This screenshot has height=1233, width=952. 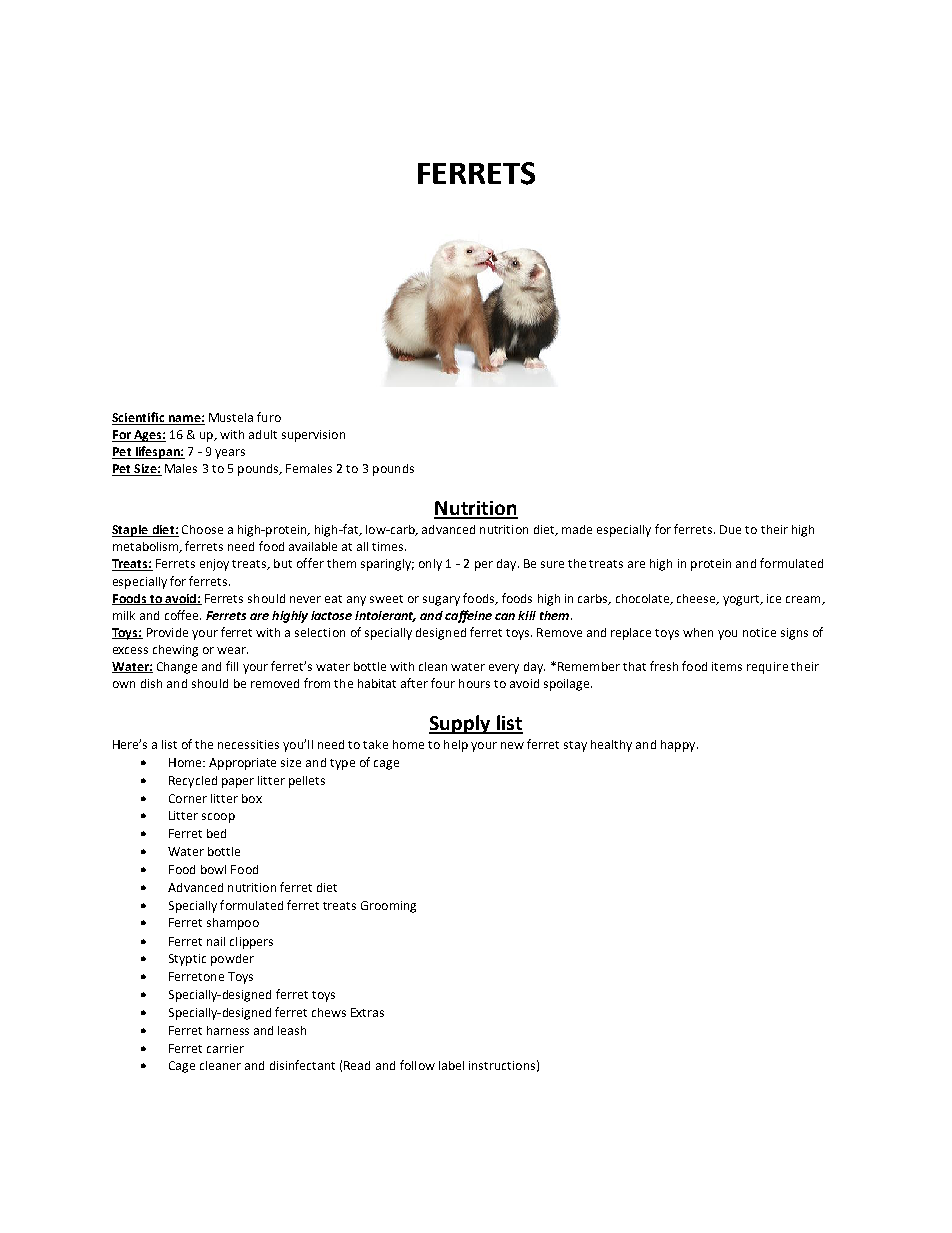 What do you see at coordinates (225, 1048) in the screenshot?
I see `carrier` at bounding box center [225, 1048].
